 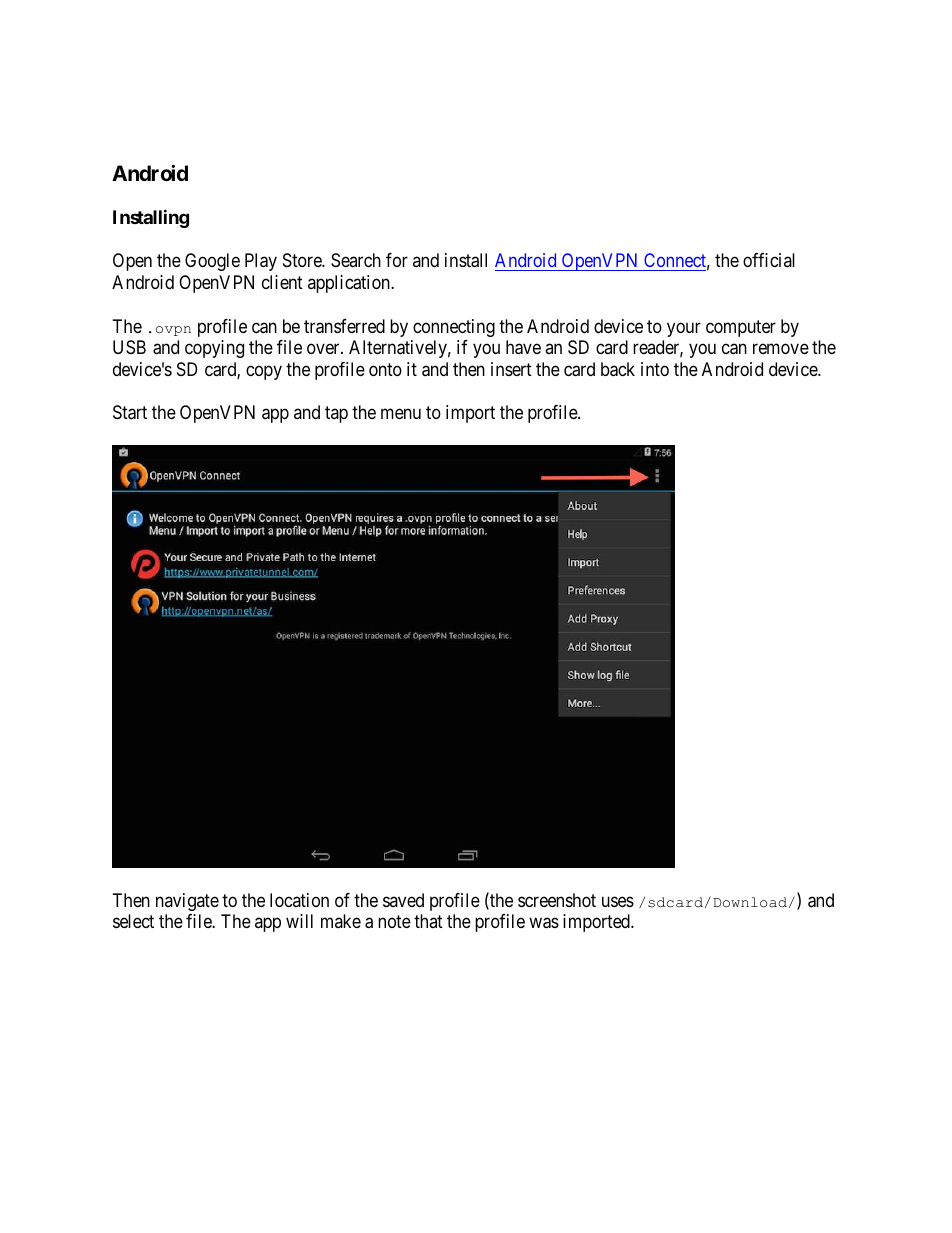 What do you see at coordinates (187, 902) in the page?
I see `navigate` at bounding box center [187, 902].
